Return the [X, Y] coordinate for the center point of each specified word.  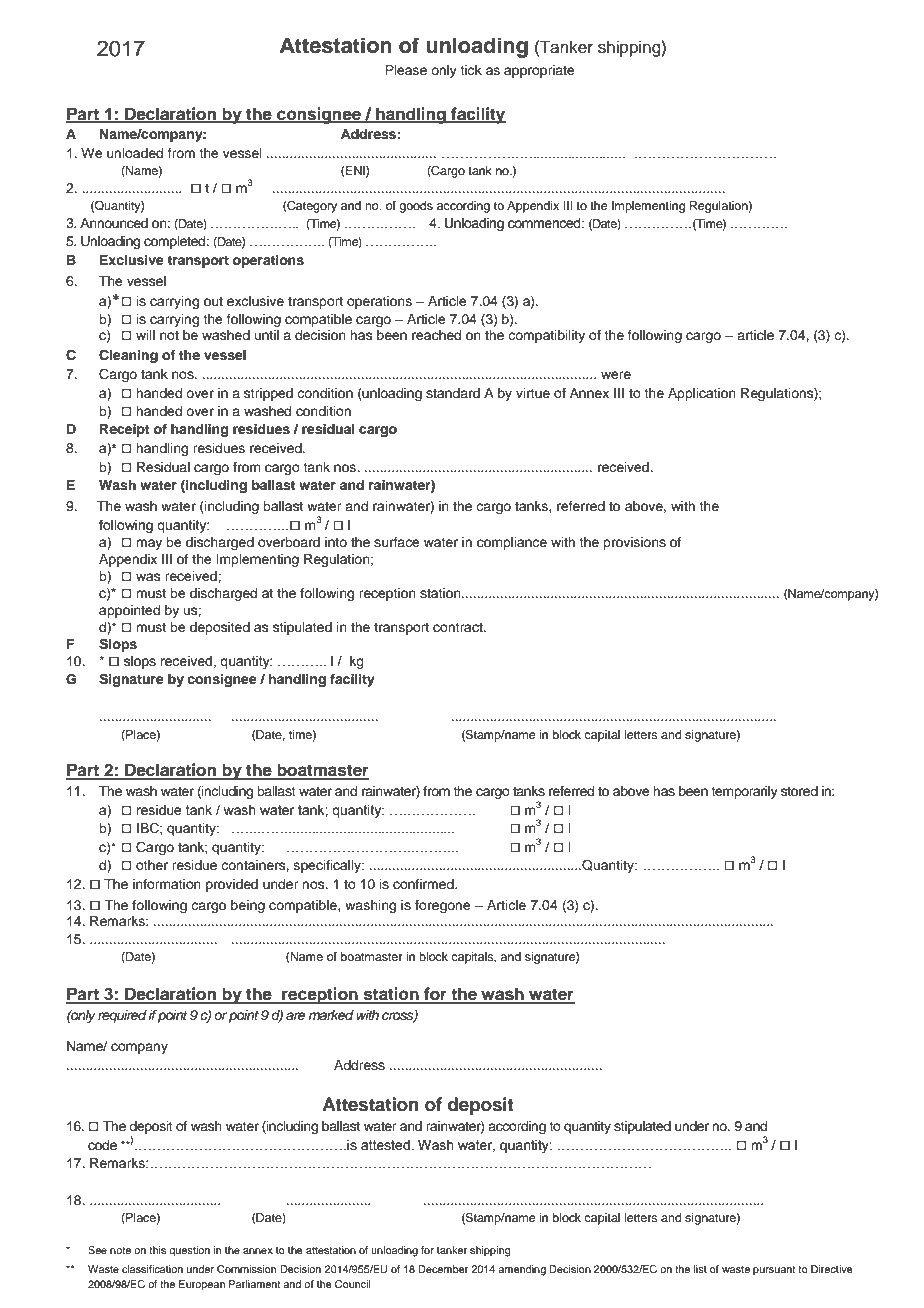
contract [459, 627]
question [189, 1251]
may [149, 544]
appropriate [539, 71]
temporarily [744, 792]
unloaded [135, 153]
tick [471, 70]
